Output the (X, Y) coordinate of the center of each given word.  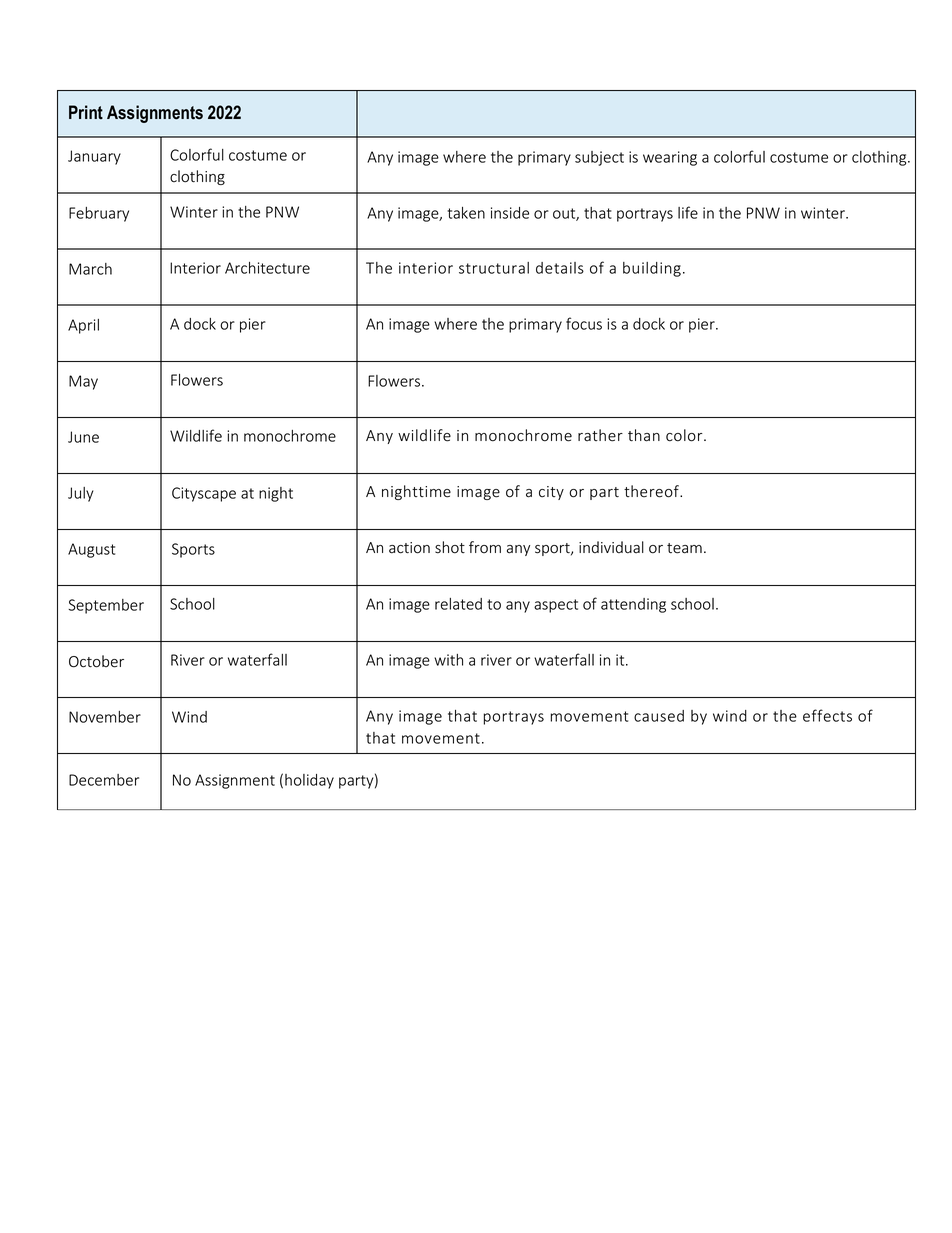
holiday (309, 781)
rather (600, 435)
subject (599, 158)
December (104, 780)
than (644, 435)
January (94, 157)
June (83, 437)
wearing (670, 158)
